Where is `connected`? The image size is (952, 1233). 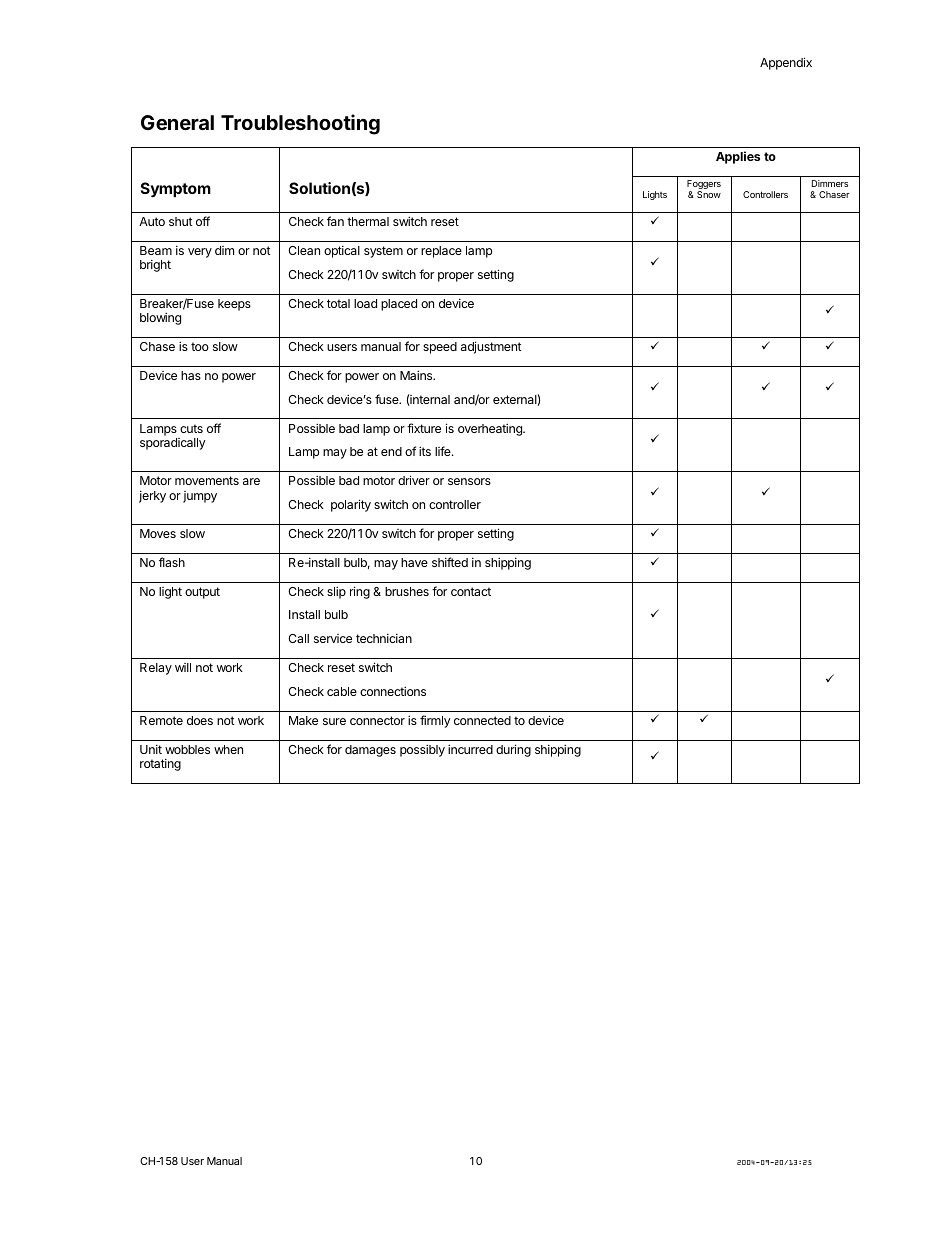
connected is located at coordinates (482, 720).
